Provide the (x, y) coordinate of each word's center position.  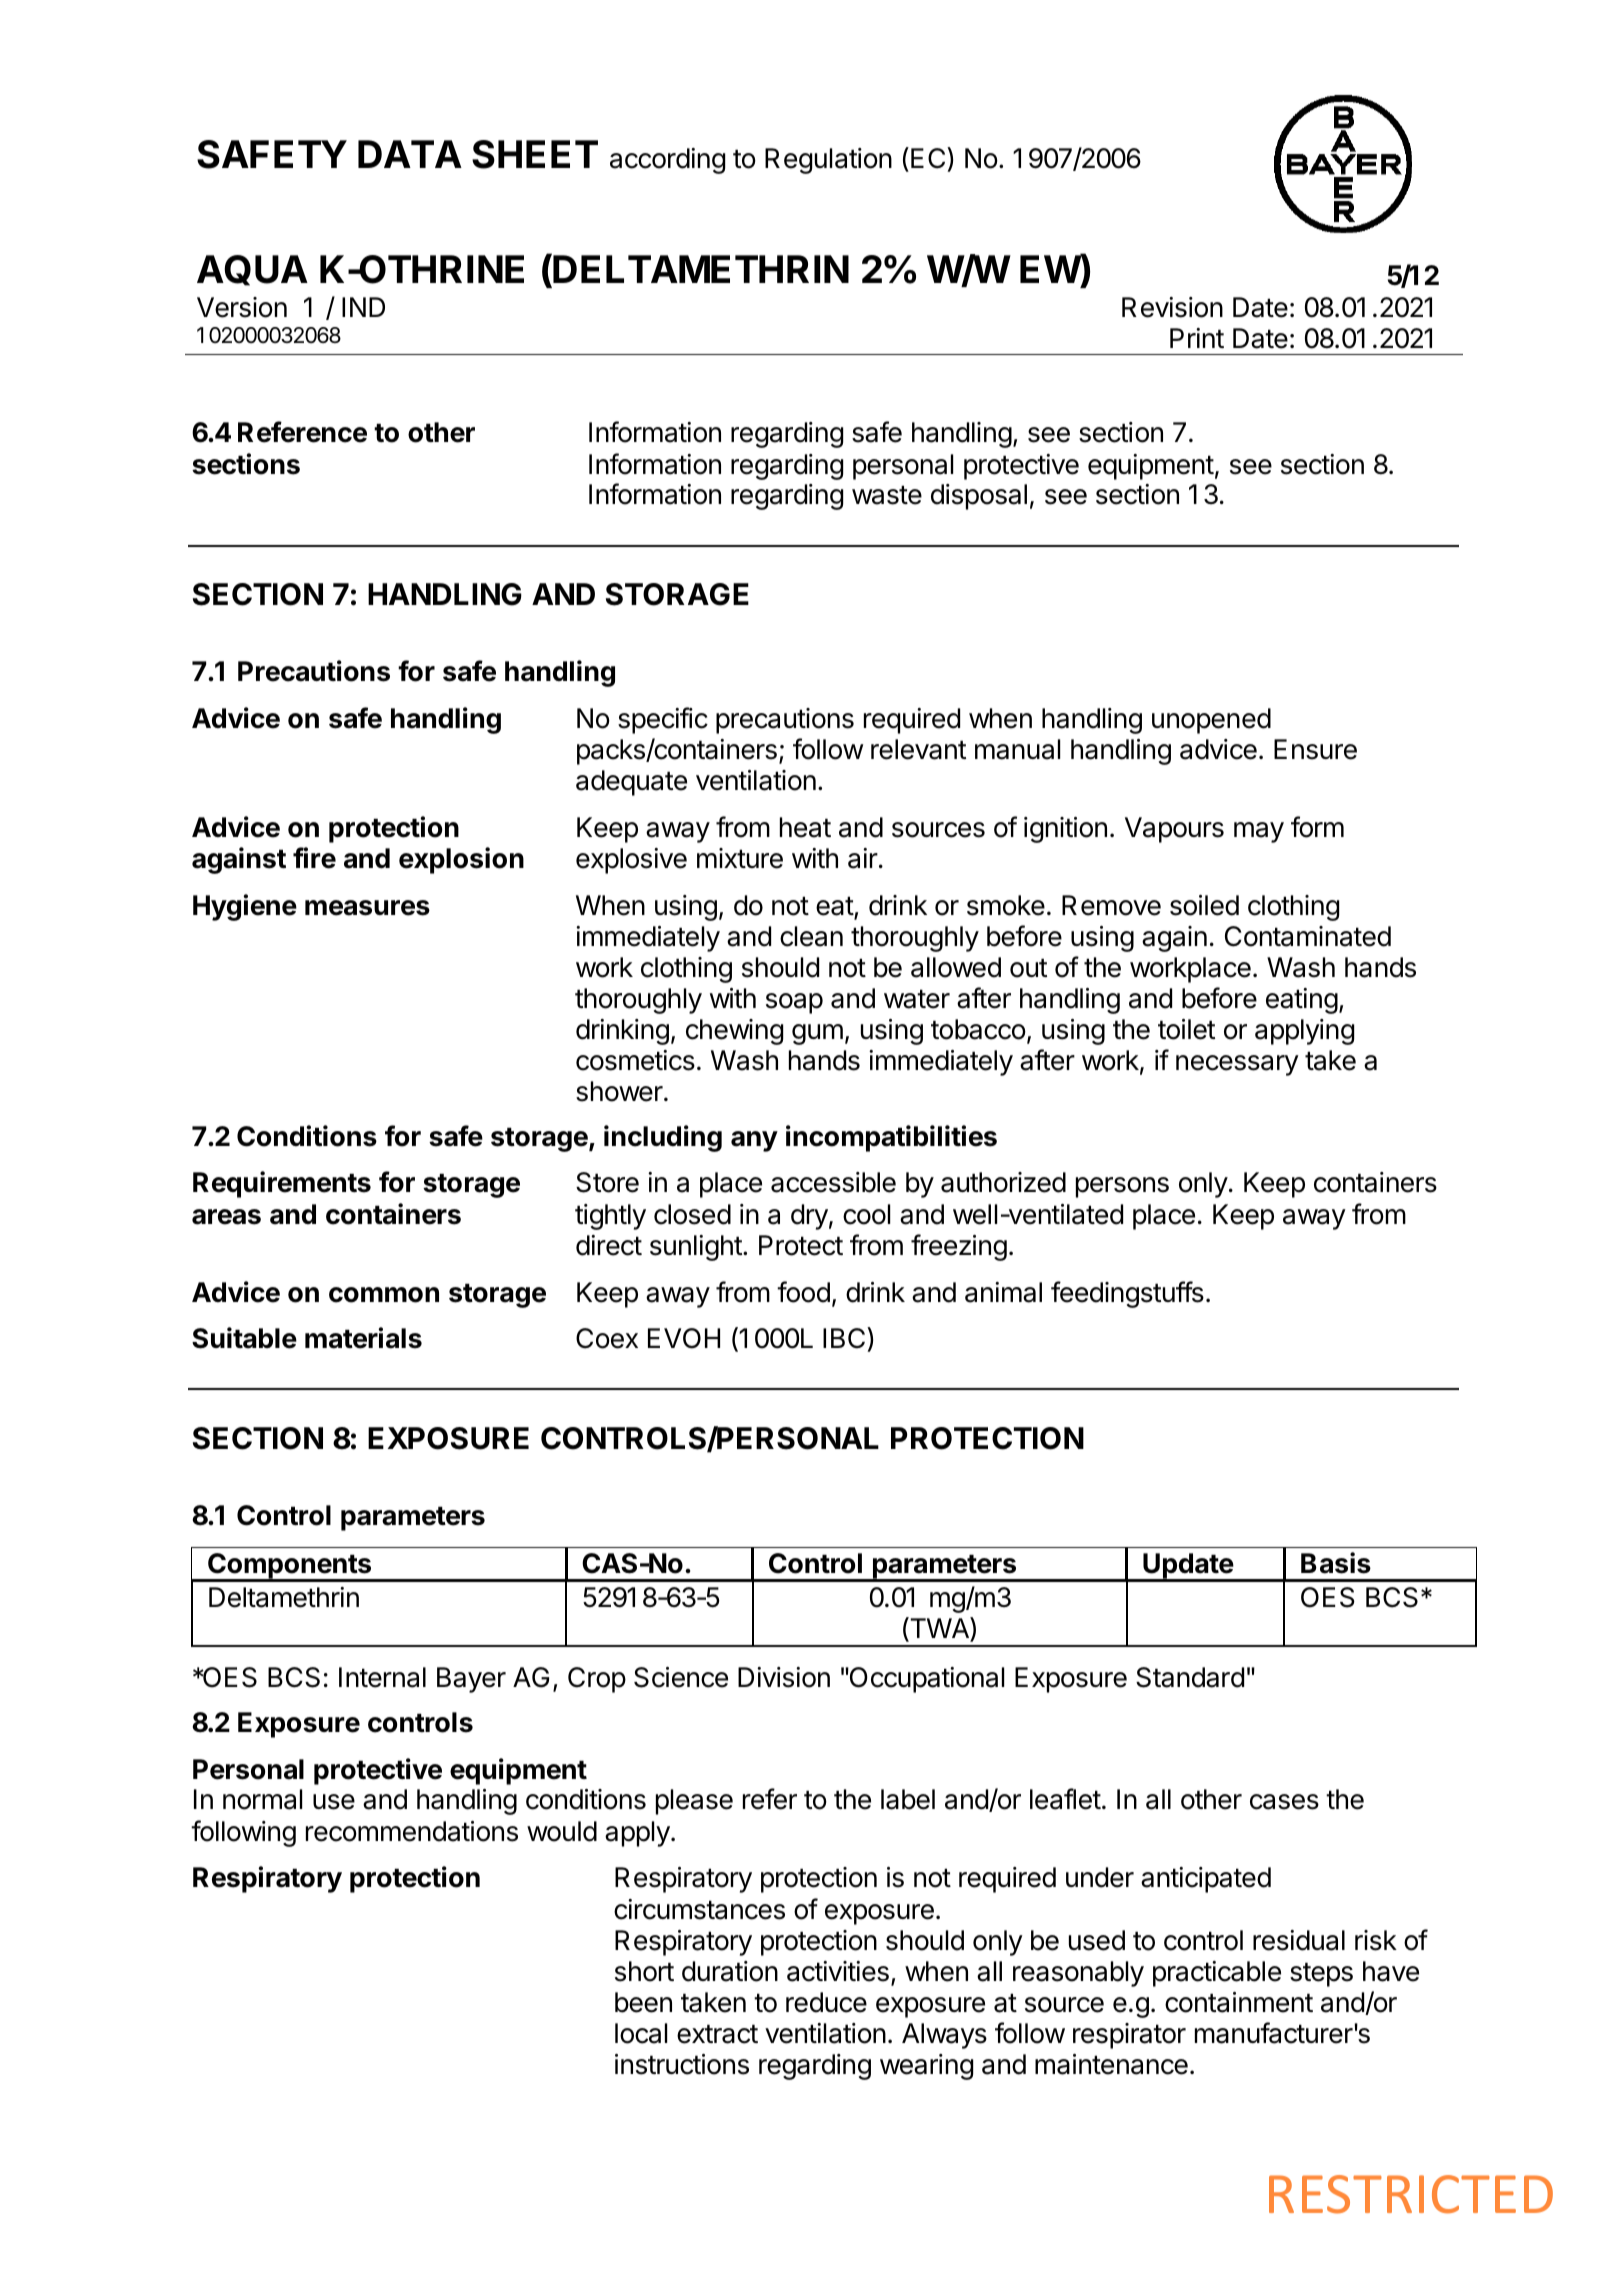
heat (805, 827)
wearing (926, 2067)
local (641, 2033)
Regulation (828, 161)
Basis (1336, 1563)
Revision (1172, 307)
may (1259, 832)
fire (314, 858)
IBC (845, 1338)
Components (290, 1567)
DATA (410, 154)
